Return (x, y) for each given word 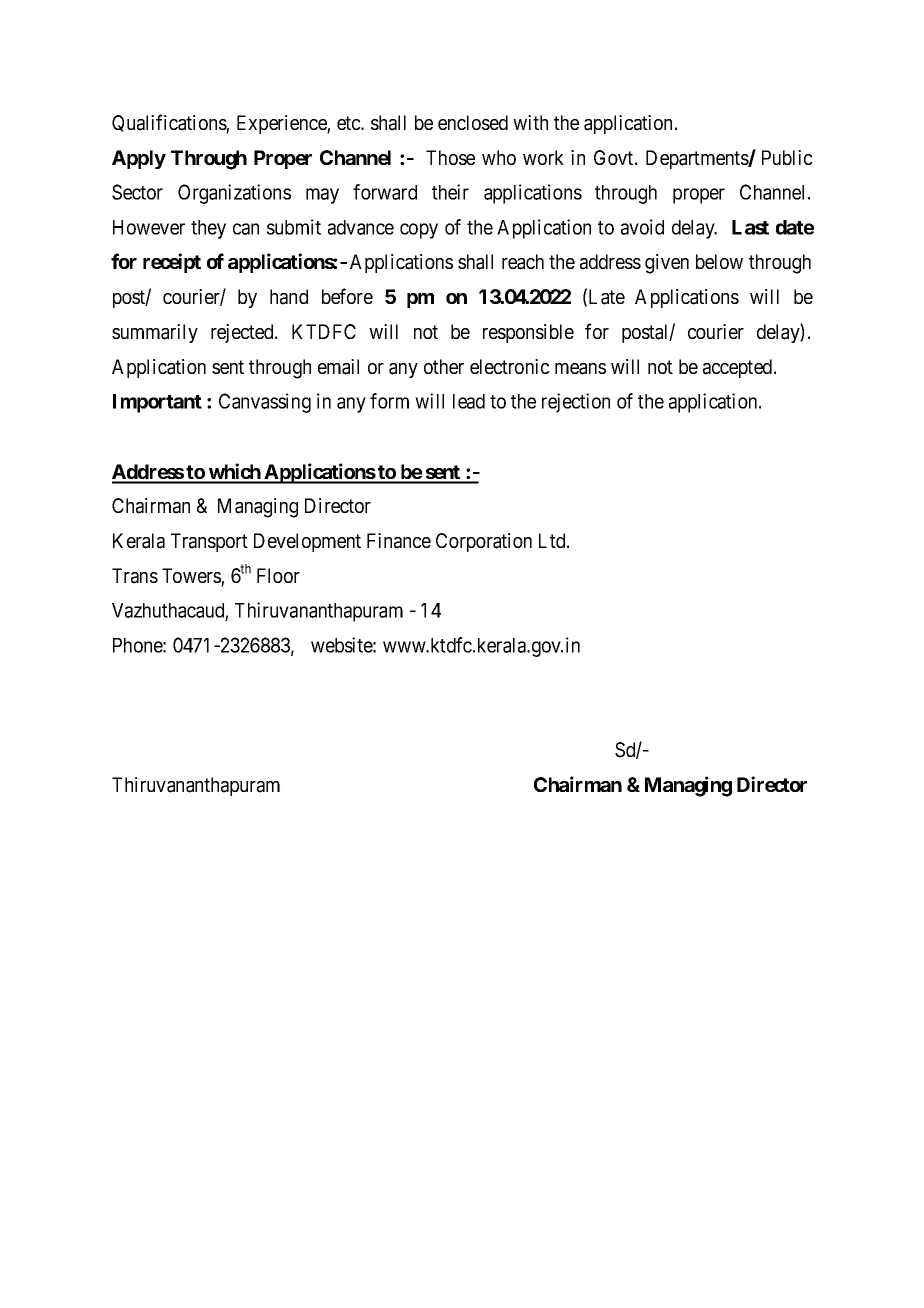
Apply (139, 159)
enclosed (473, 122)
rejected (243, 333)
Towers (192, 577)
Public (787, 157)
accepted (739, 368)
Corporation (484, 542)
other (444, 366)
